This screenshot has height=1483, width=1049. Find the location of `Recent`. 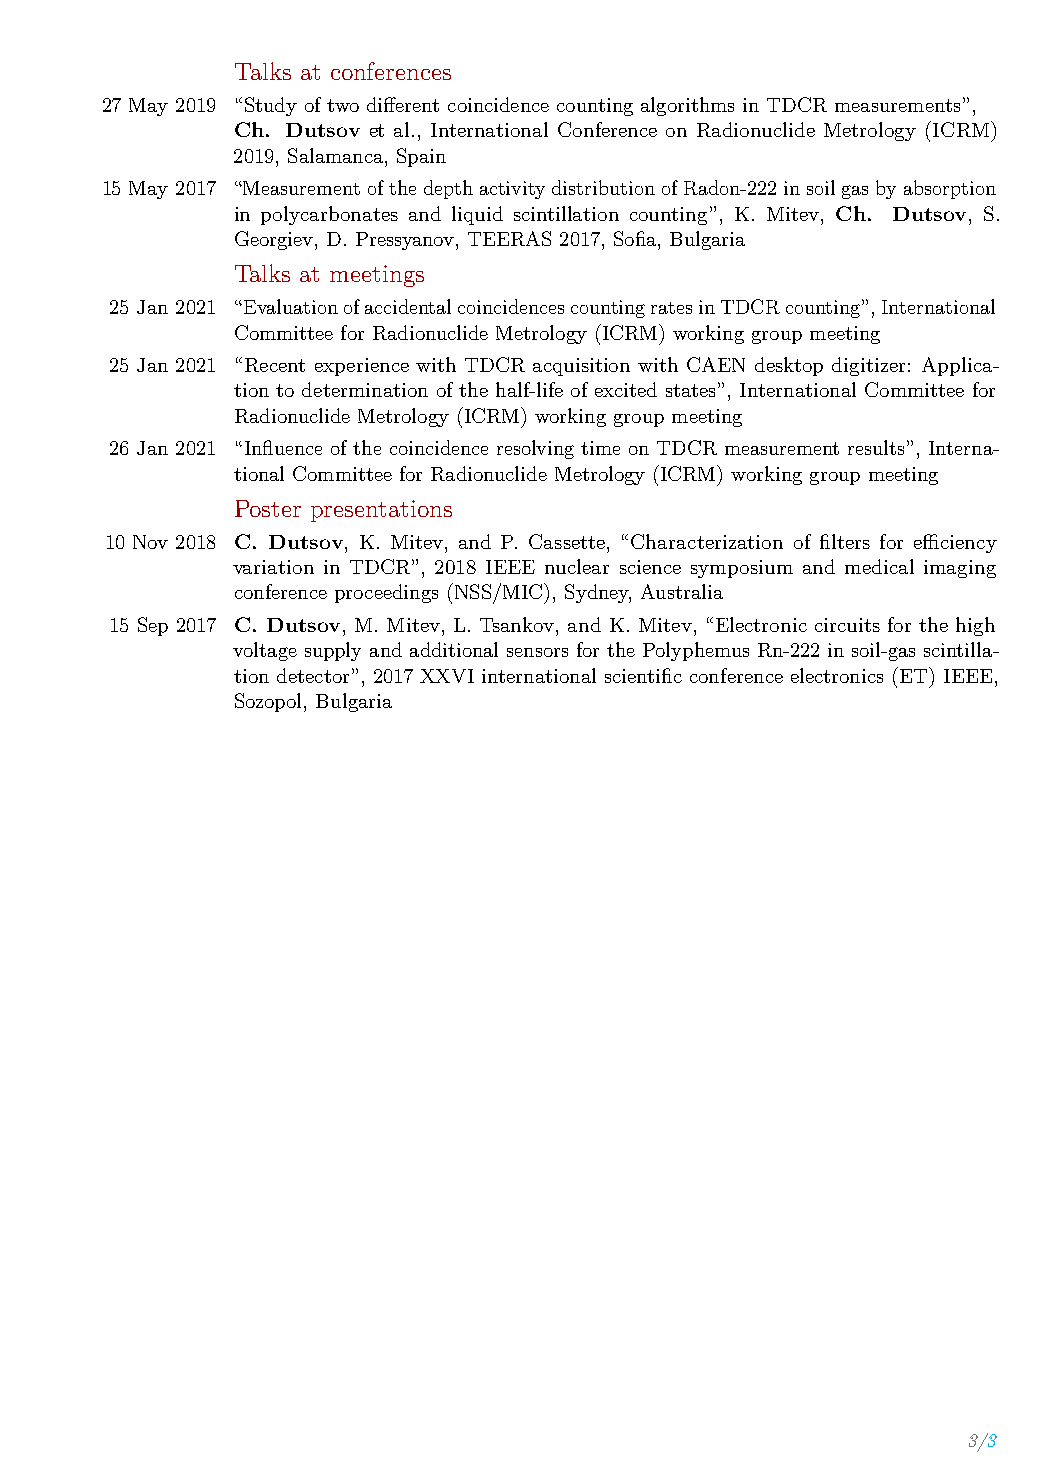

Recent is located at coordinates (275, 365).
